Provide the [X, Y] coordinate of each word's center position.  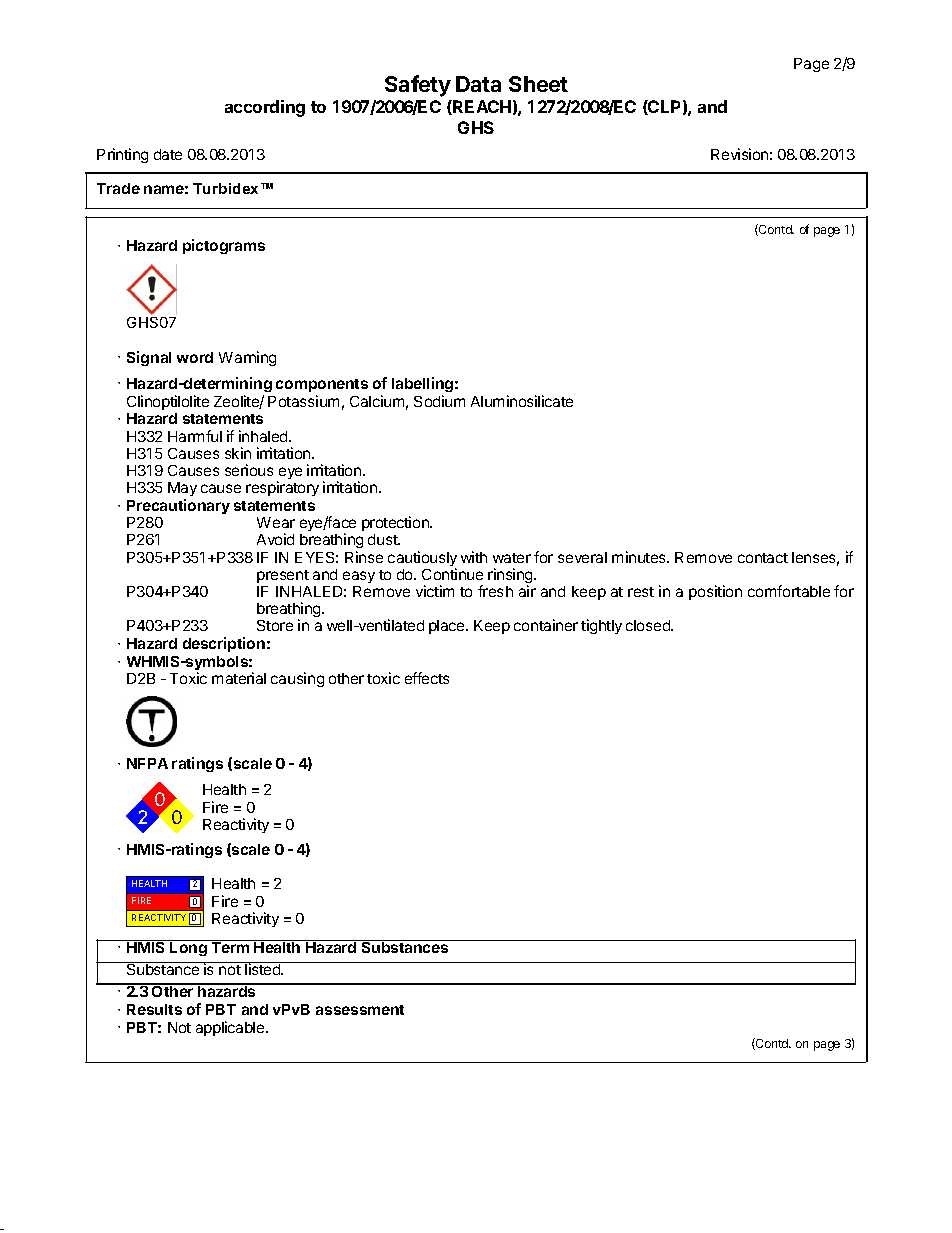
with [474, 557]
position [715, 592]
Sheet [538, 84]
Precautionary [178, 506]
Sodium [439, 401]
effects [427, 678]
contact [763, 558]
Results [154, 1009]
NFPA [147, 763]
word [195, 357]
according [265, 108]
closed [649, 625]
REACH [481, 107]
